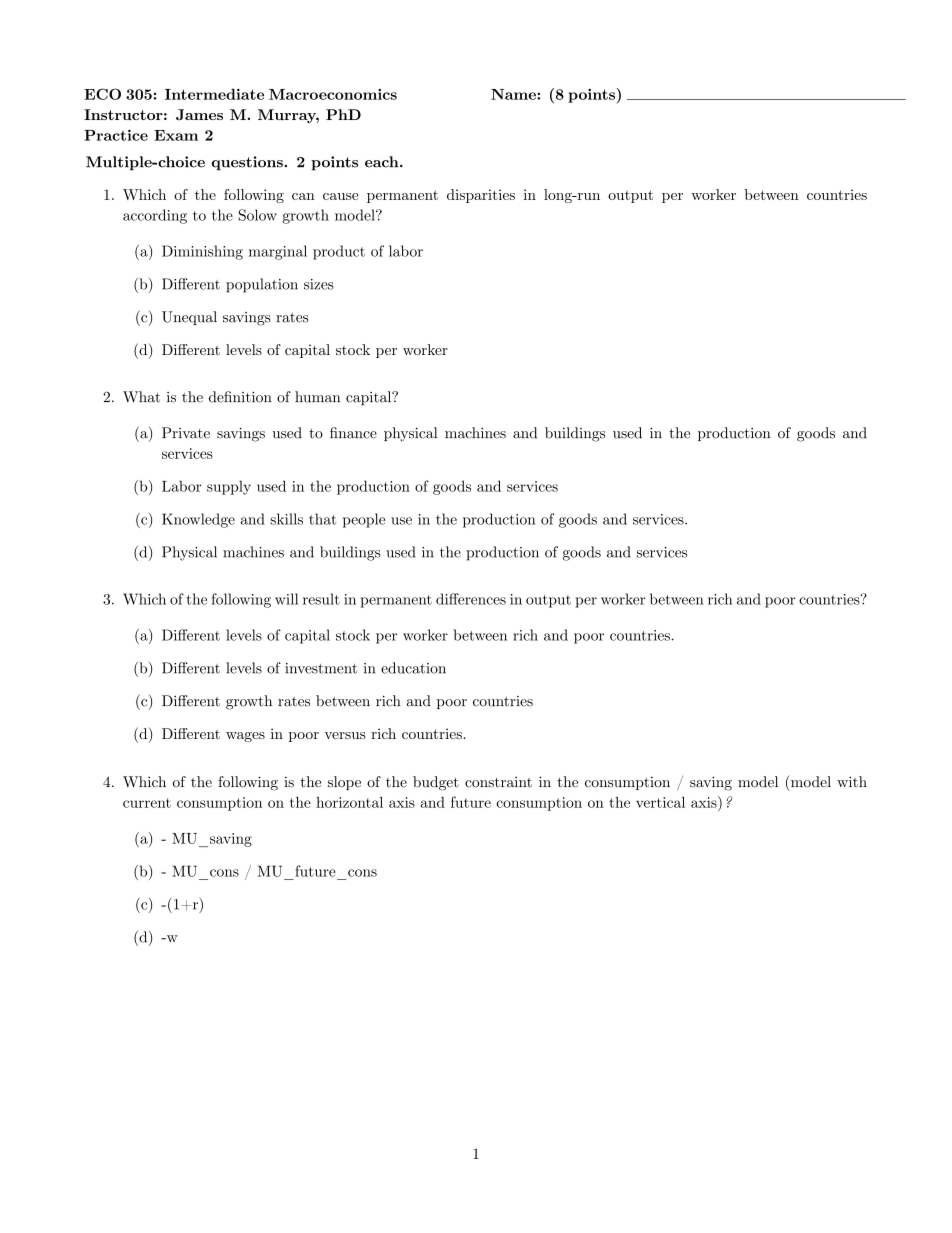 This document has height=1233, width=952. I want to click on differences, so click(471, 599).
